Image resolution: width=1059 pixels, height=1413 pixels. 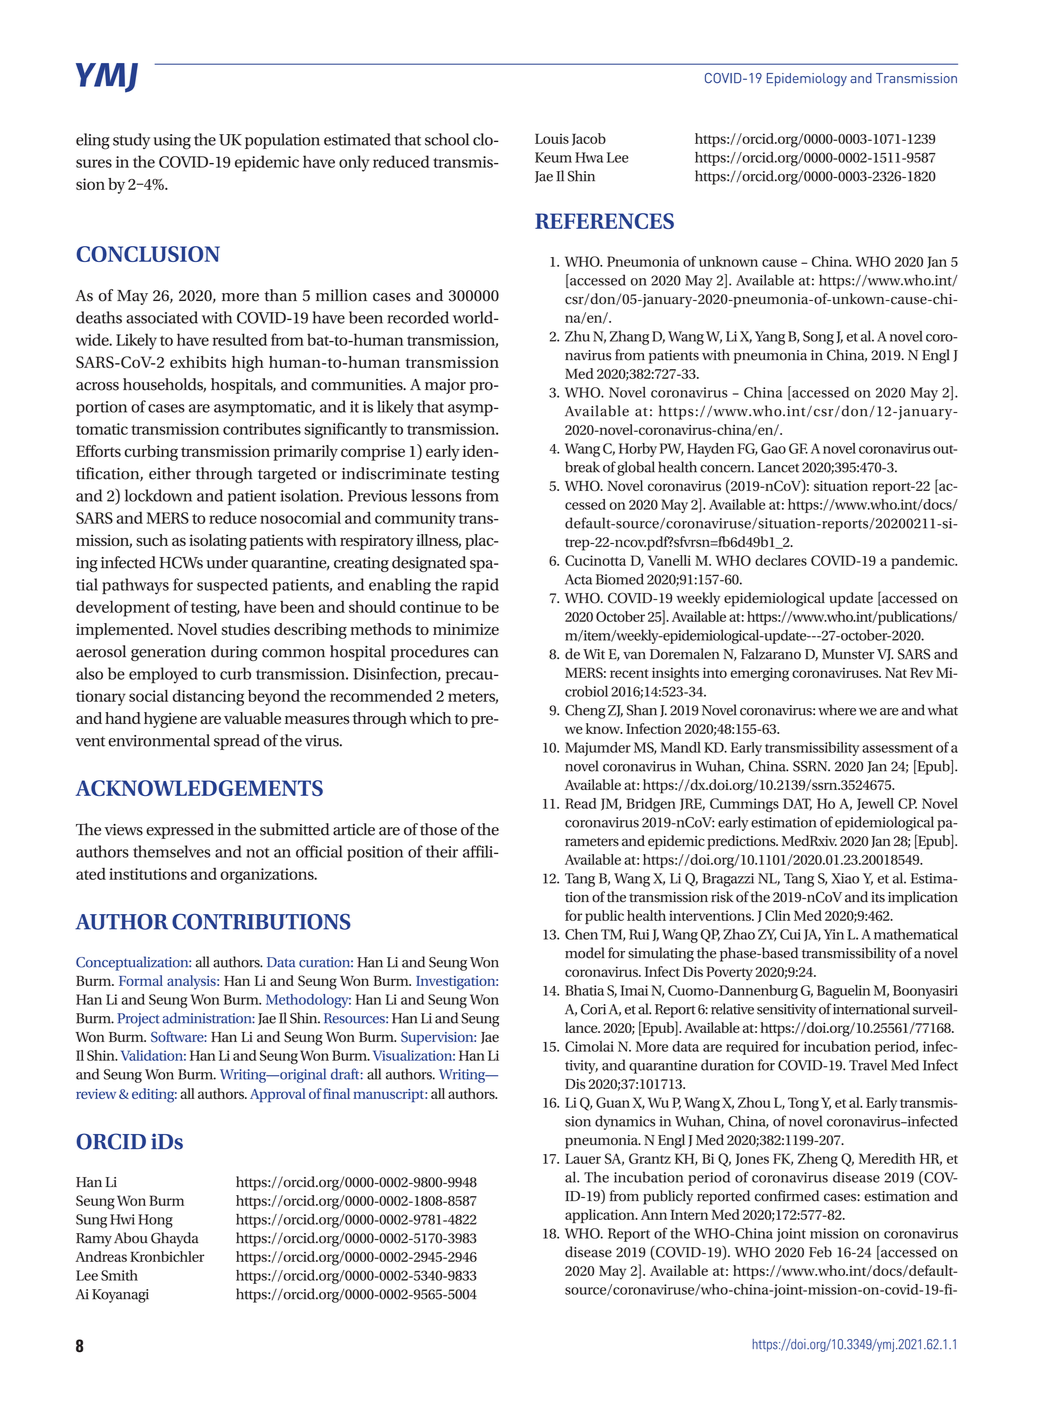 What do you see at coordinates (155, 1221) in the screenshot?
I see `Hong` at bounding box center [155, 1221].
